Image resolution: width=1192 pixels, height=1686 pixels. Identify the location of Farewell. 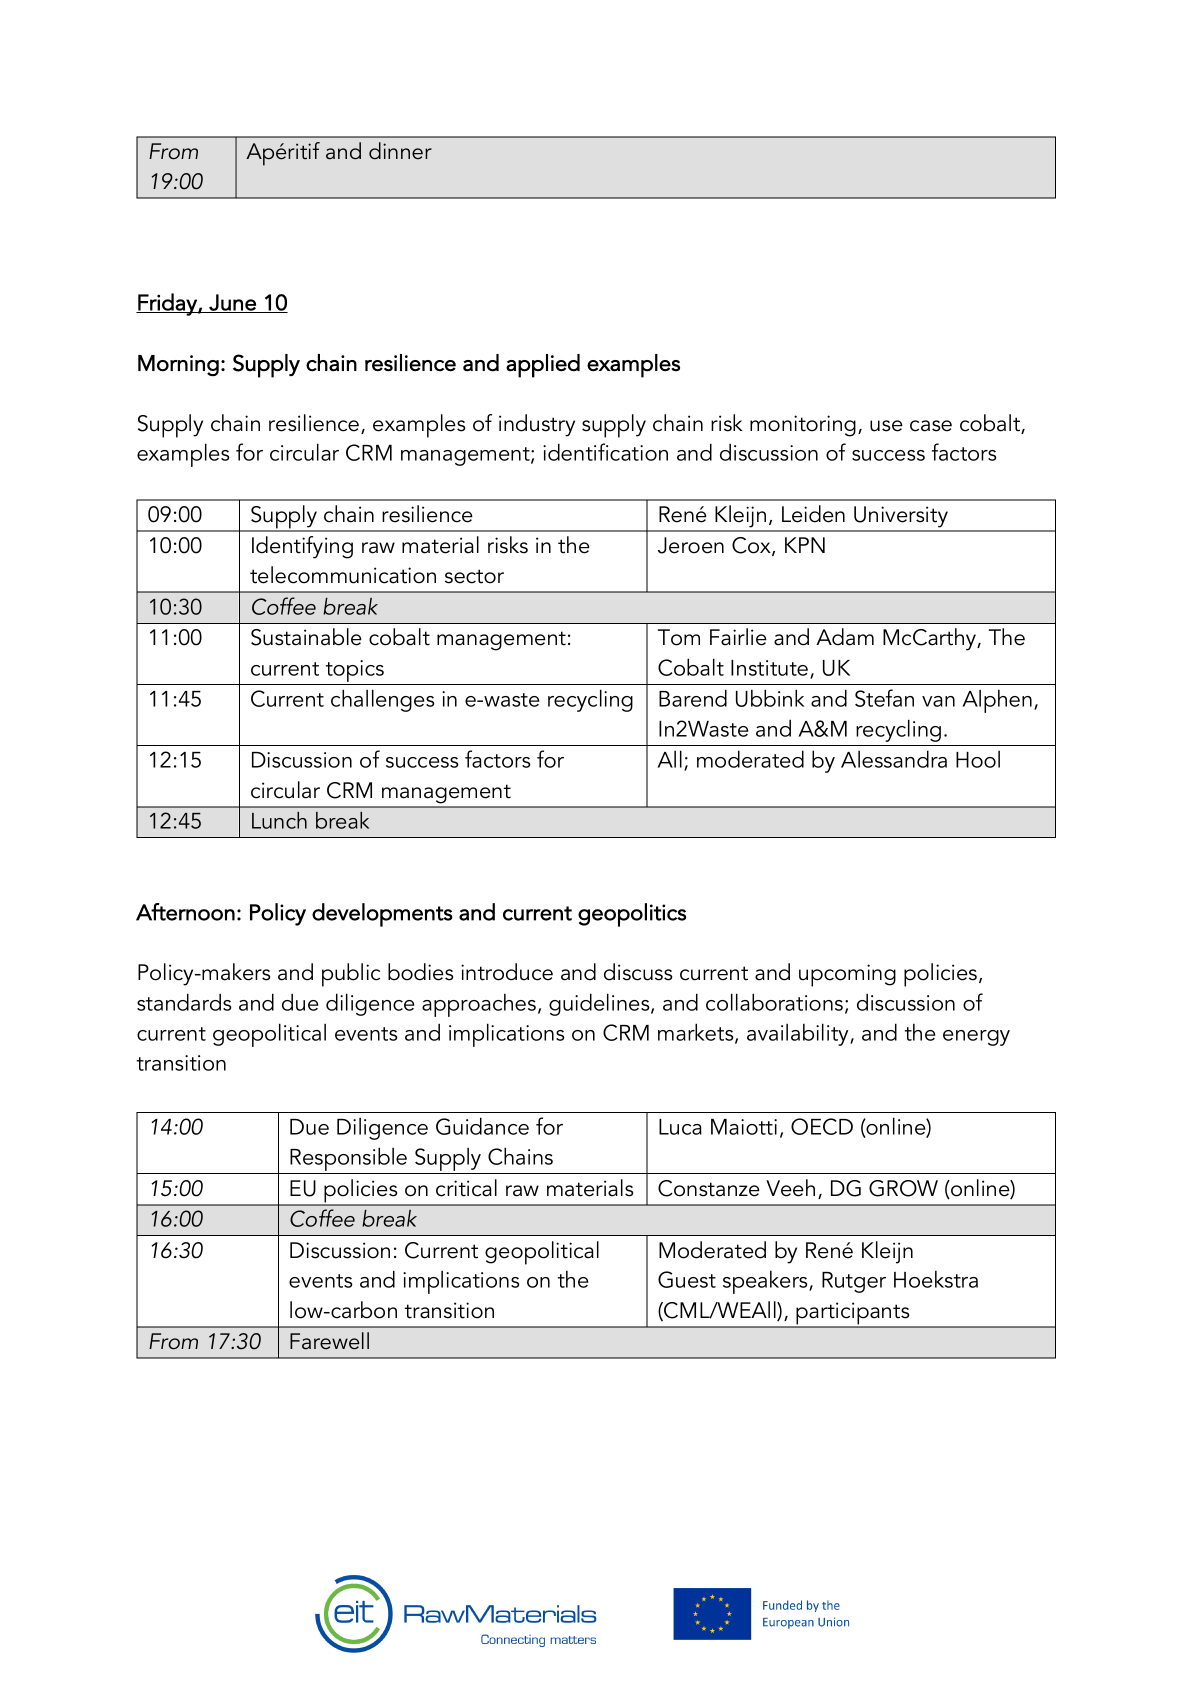
(329, 1341).
